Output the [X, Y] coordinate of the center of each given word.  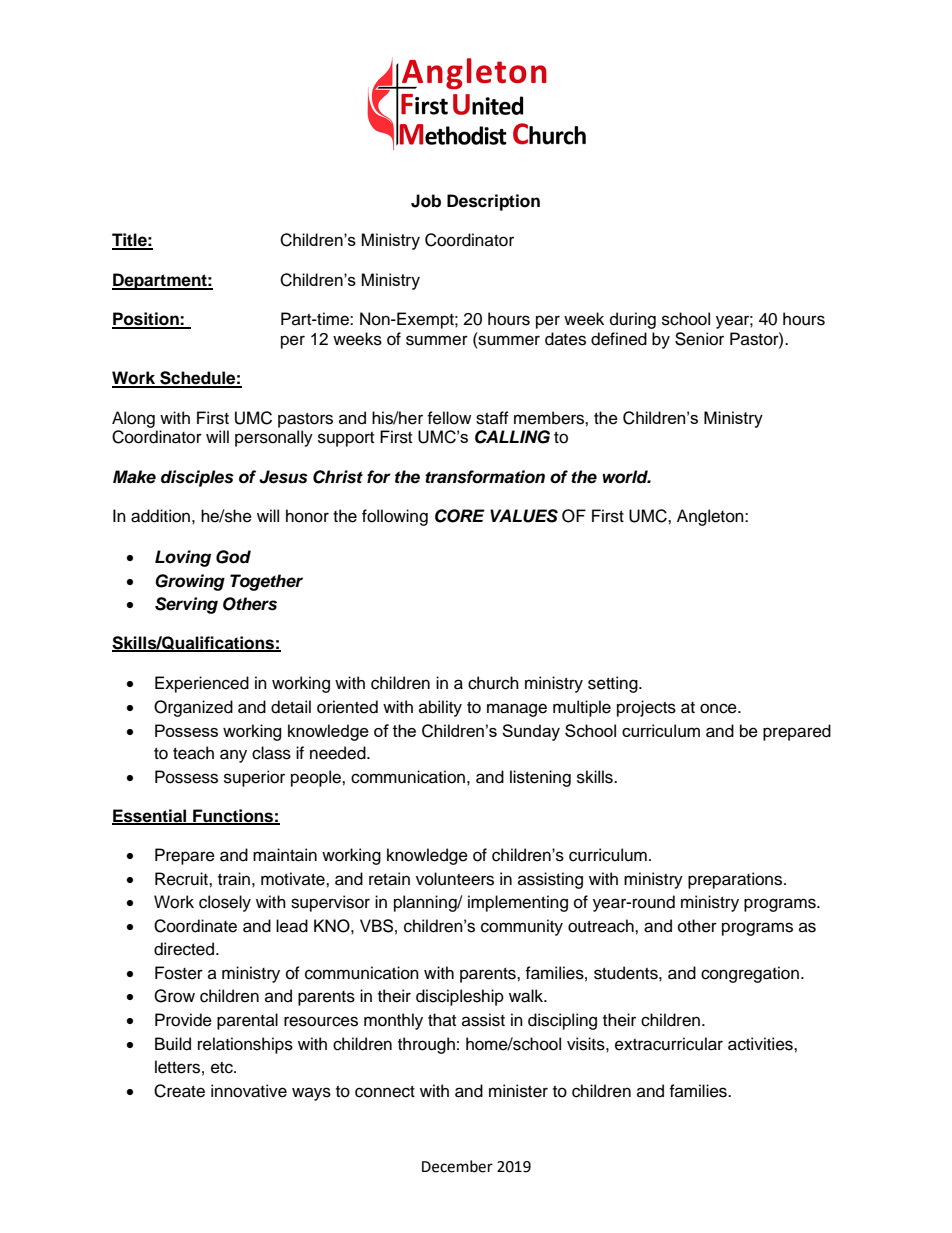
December [457, 1166]
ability [440, 708]
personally [274, 438]
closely [225, 903]
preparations [736, 880]
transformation [485, 477]
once [719, 708]
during [633, 320]
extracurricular [669, 1044]
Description [493, 202]
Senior [699, 339]
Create [179, 1091]
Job [426, 201]
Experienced [202, 684]
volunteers [455, 879]
